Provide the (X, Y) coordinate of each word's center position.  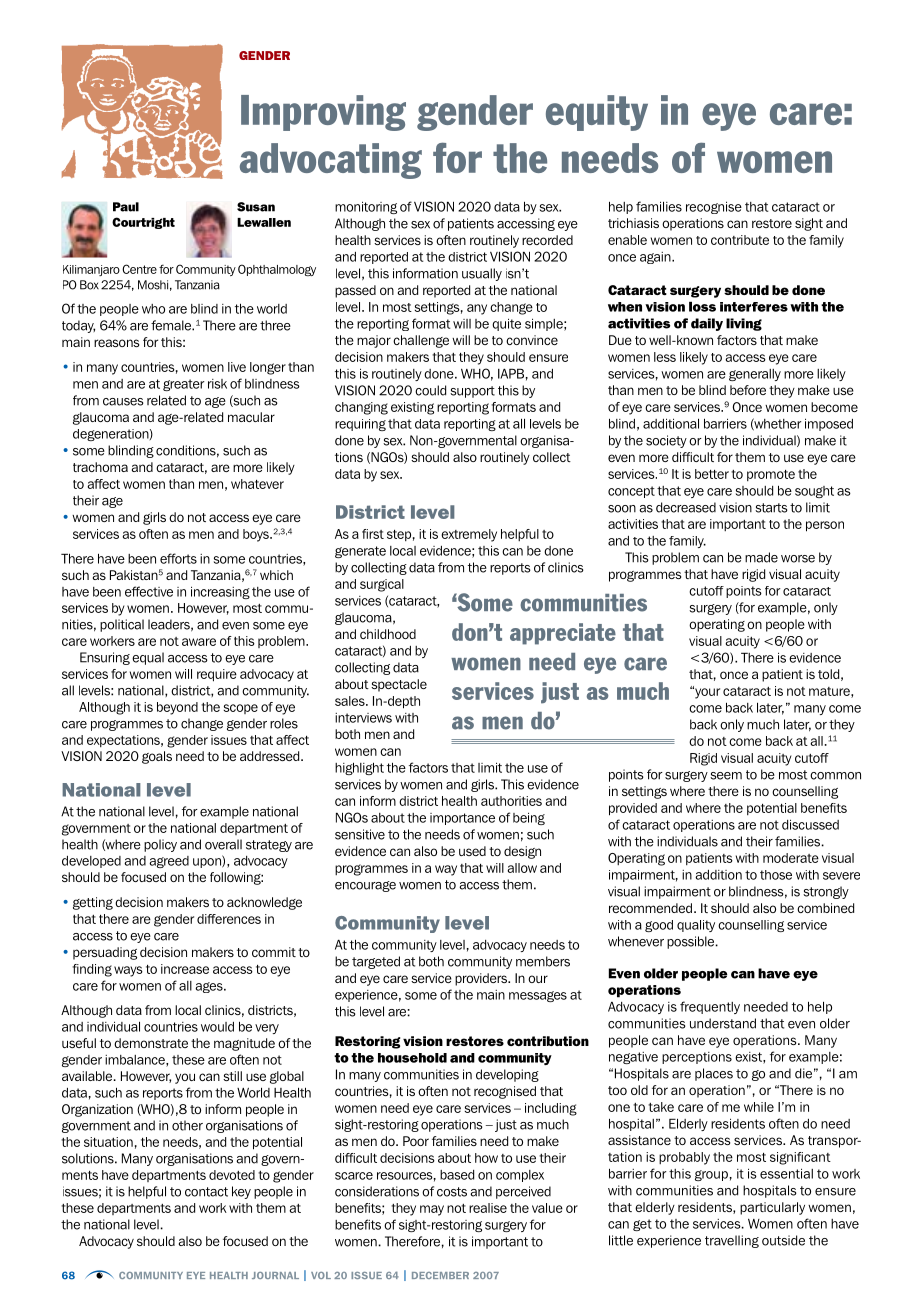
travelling (732, 1241)
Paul (126, 207)
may (432, 1210)
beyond (177, 708)
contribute (740, 240)
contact (206, 1192)
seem (726, 776)
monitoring (366, 207)
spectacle (399, 685)
